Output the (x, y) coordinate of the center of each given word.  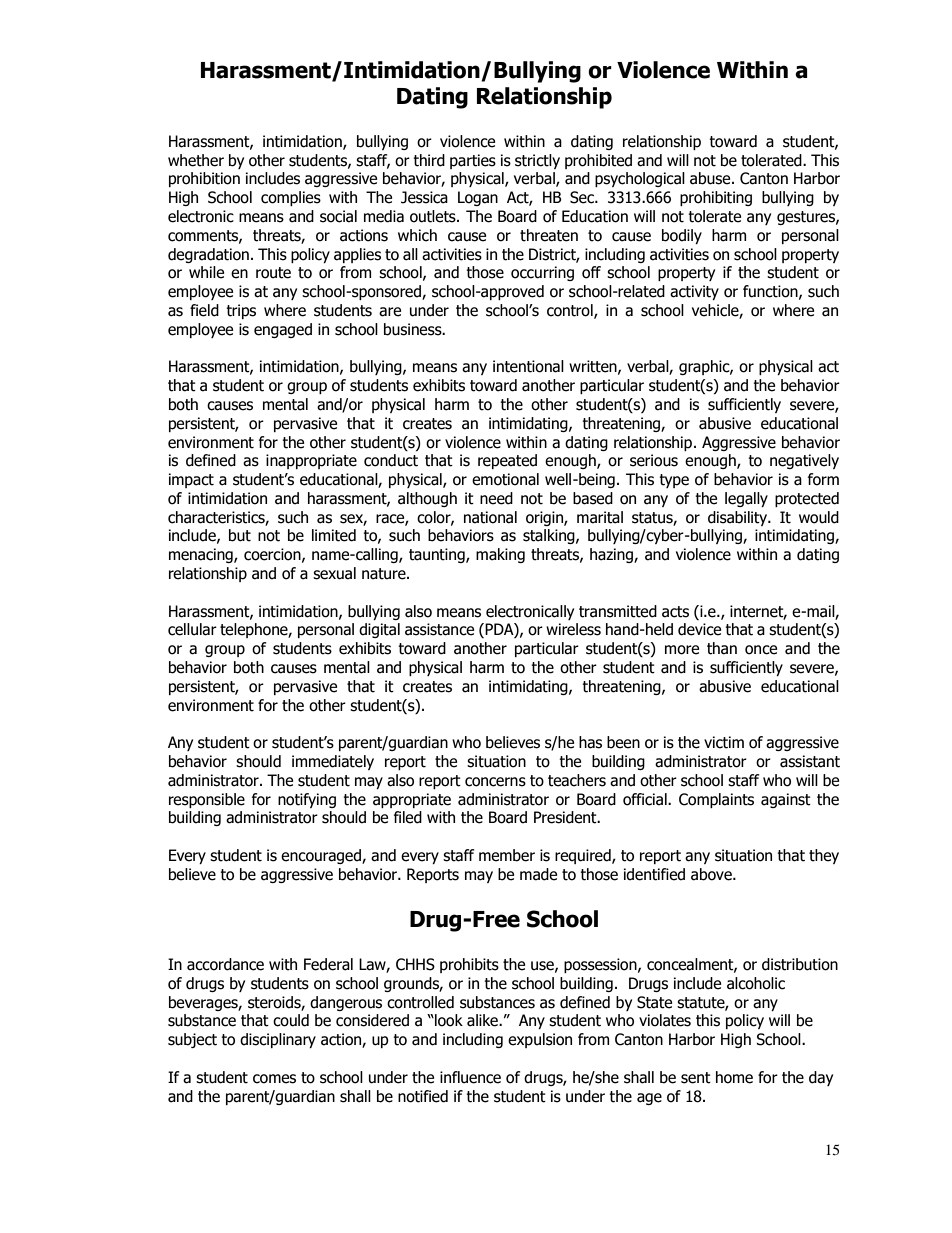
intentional (528, 366)
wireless (573, 629)
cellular (192, 629)
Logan (478, 198)
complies (291, 198)
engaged (283, 330)
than (722, 648)
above (712, 874)
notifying (307, 800)
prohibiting (716, 198)
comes (274, 1079)
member (507, 855)
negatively (804, 461)
